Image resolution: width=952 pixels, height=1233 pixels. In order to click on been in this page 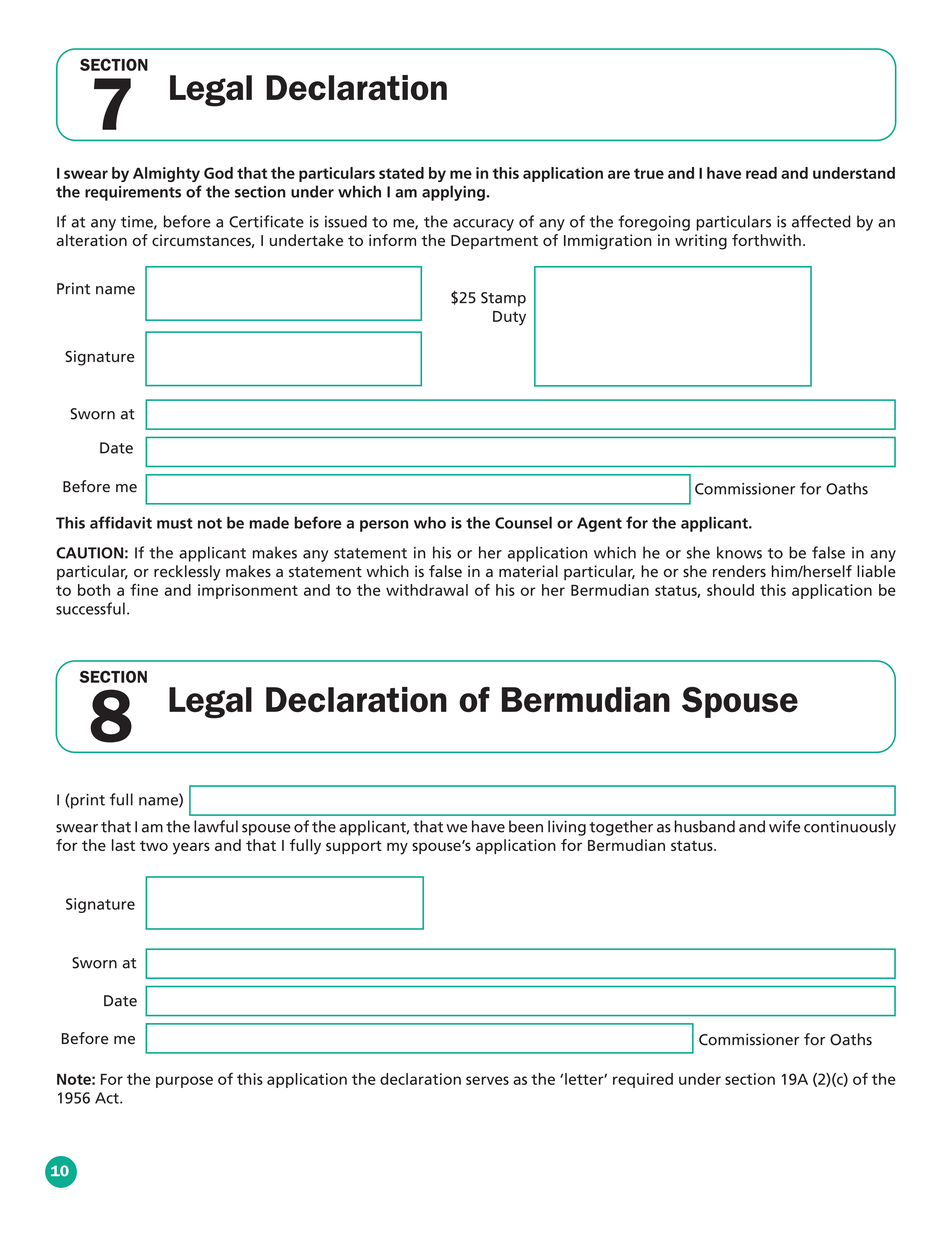, I will do `click(526, 826)`.
